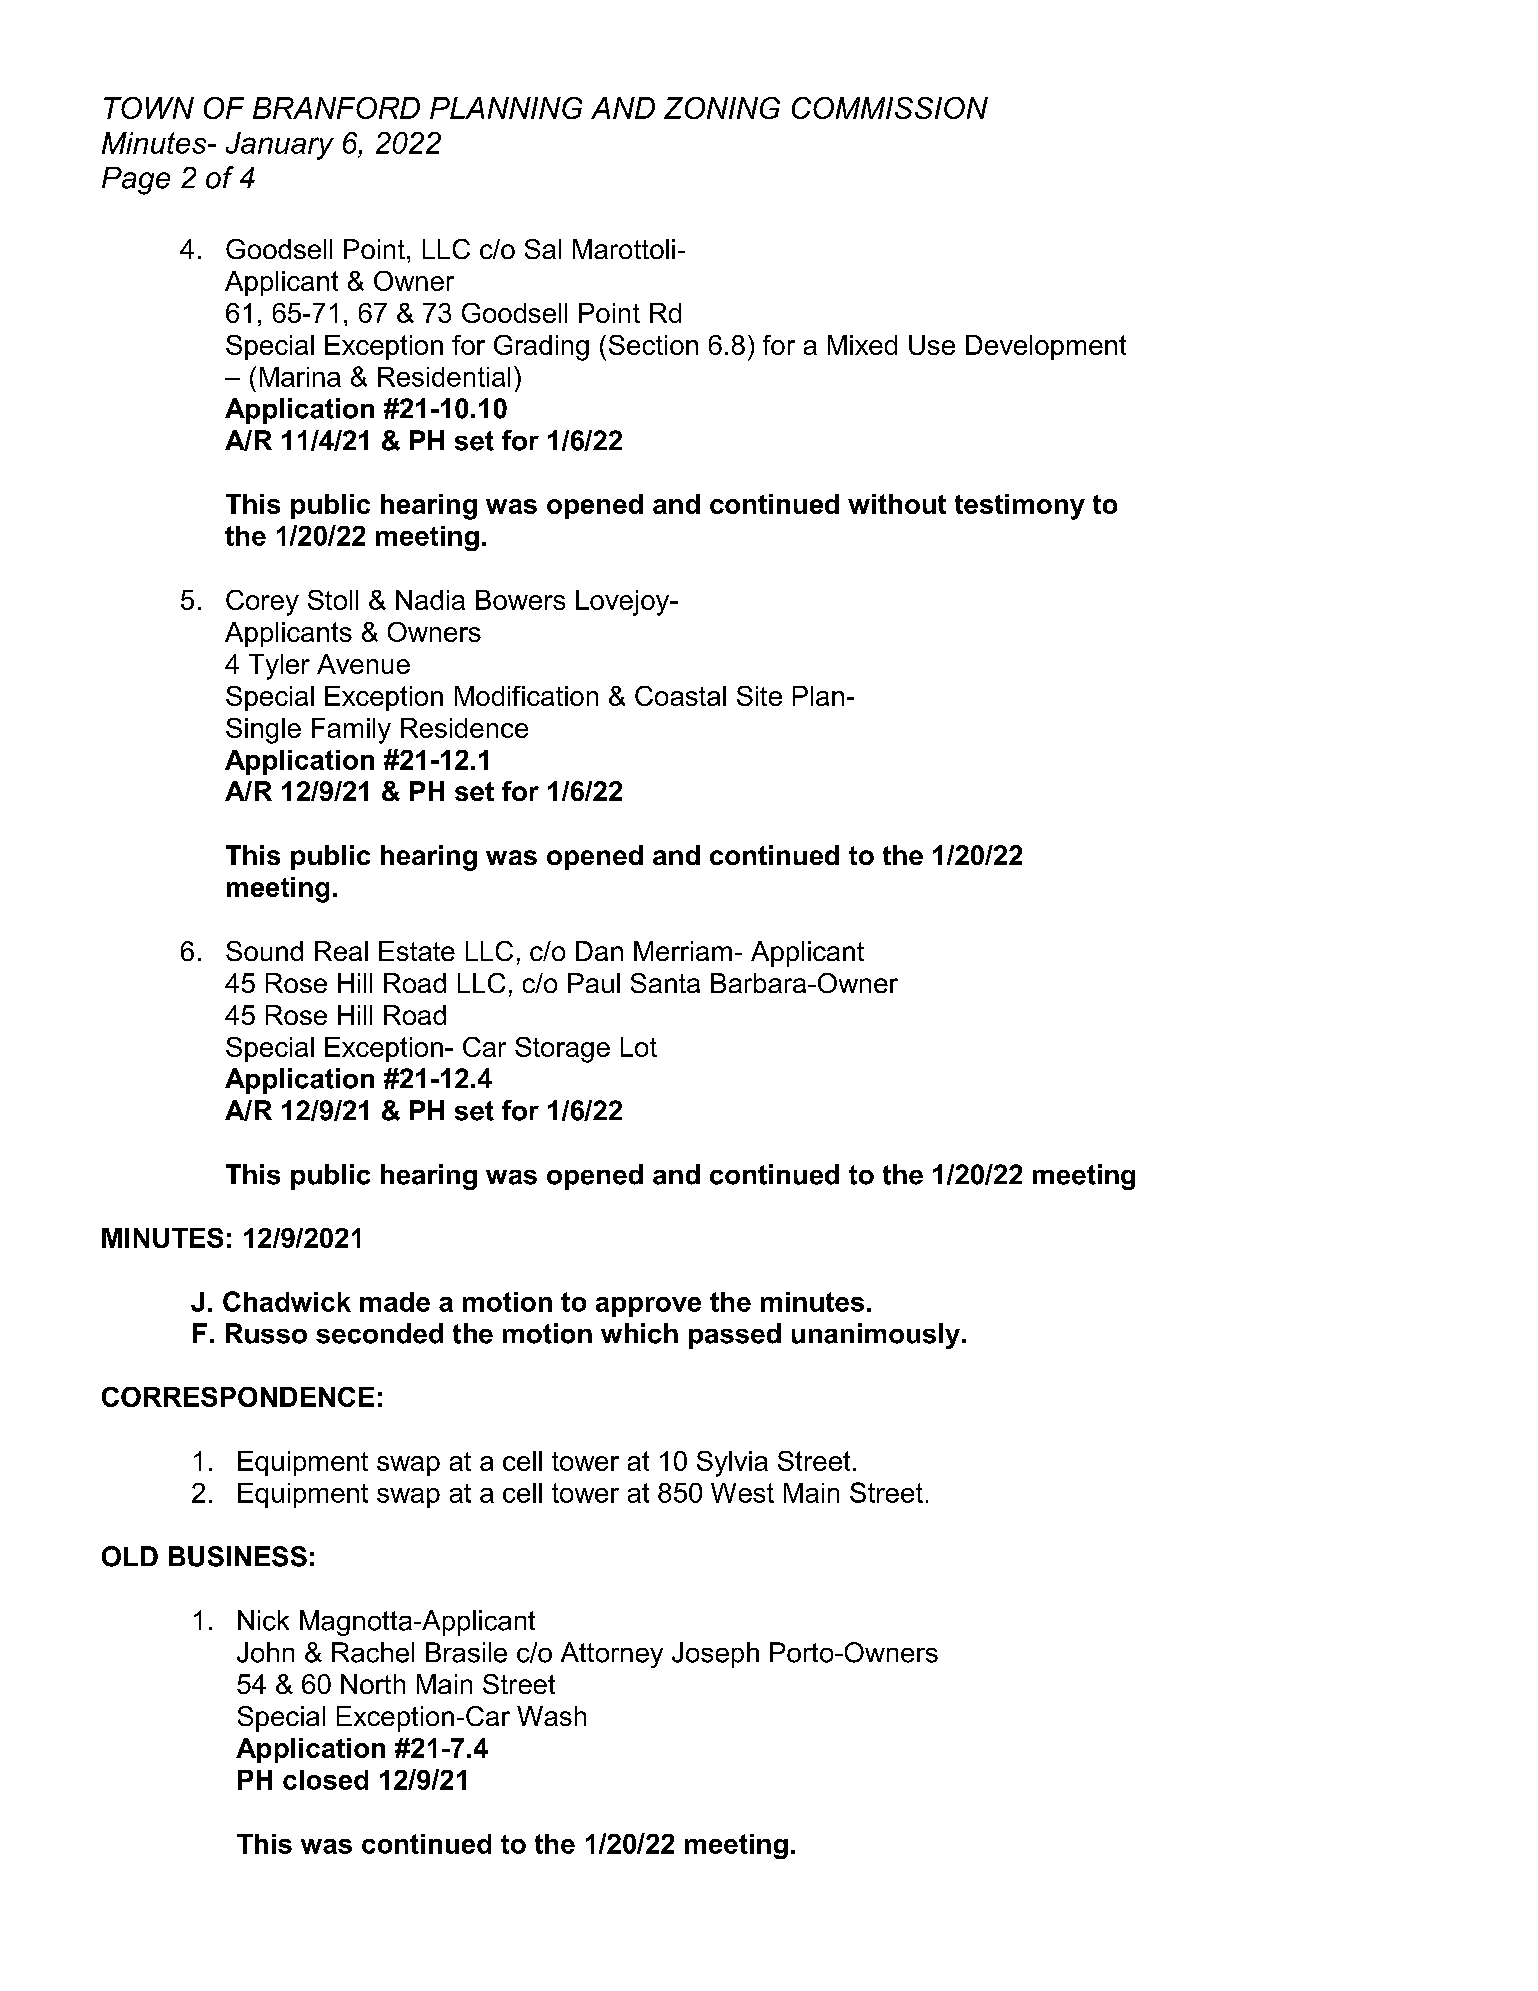 The width and height of the screenshot is (1538, 1991). What do you see at coordinates (665, 983) in the screenshot?
I see `Santa` at bounding box center [665, 983].
